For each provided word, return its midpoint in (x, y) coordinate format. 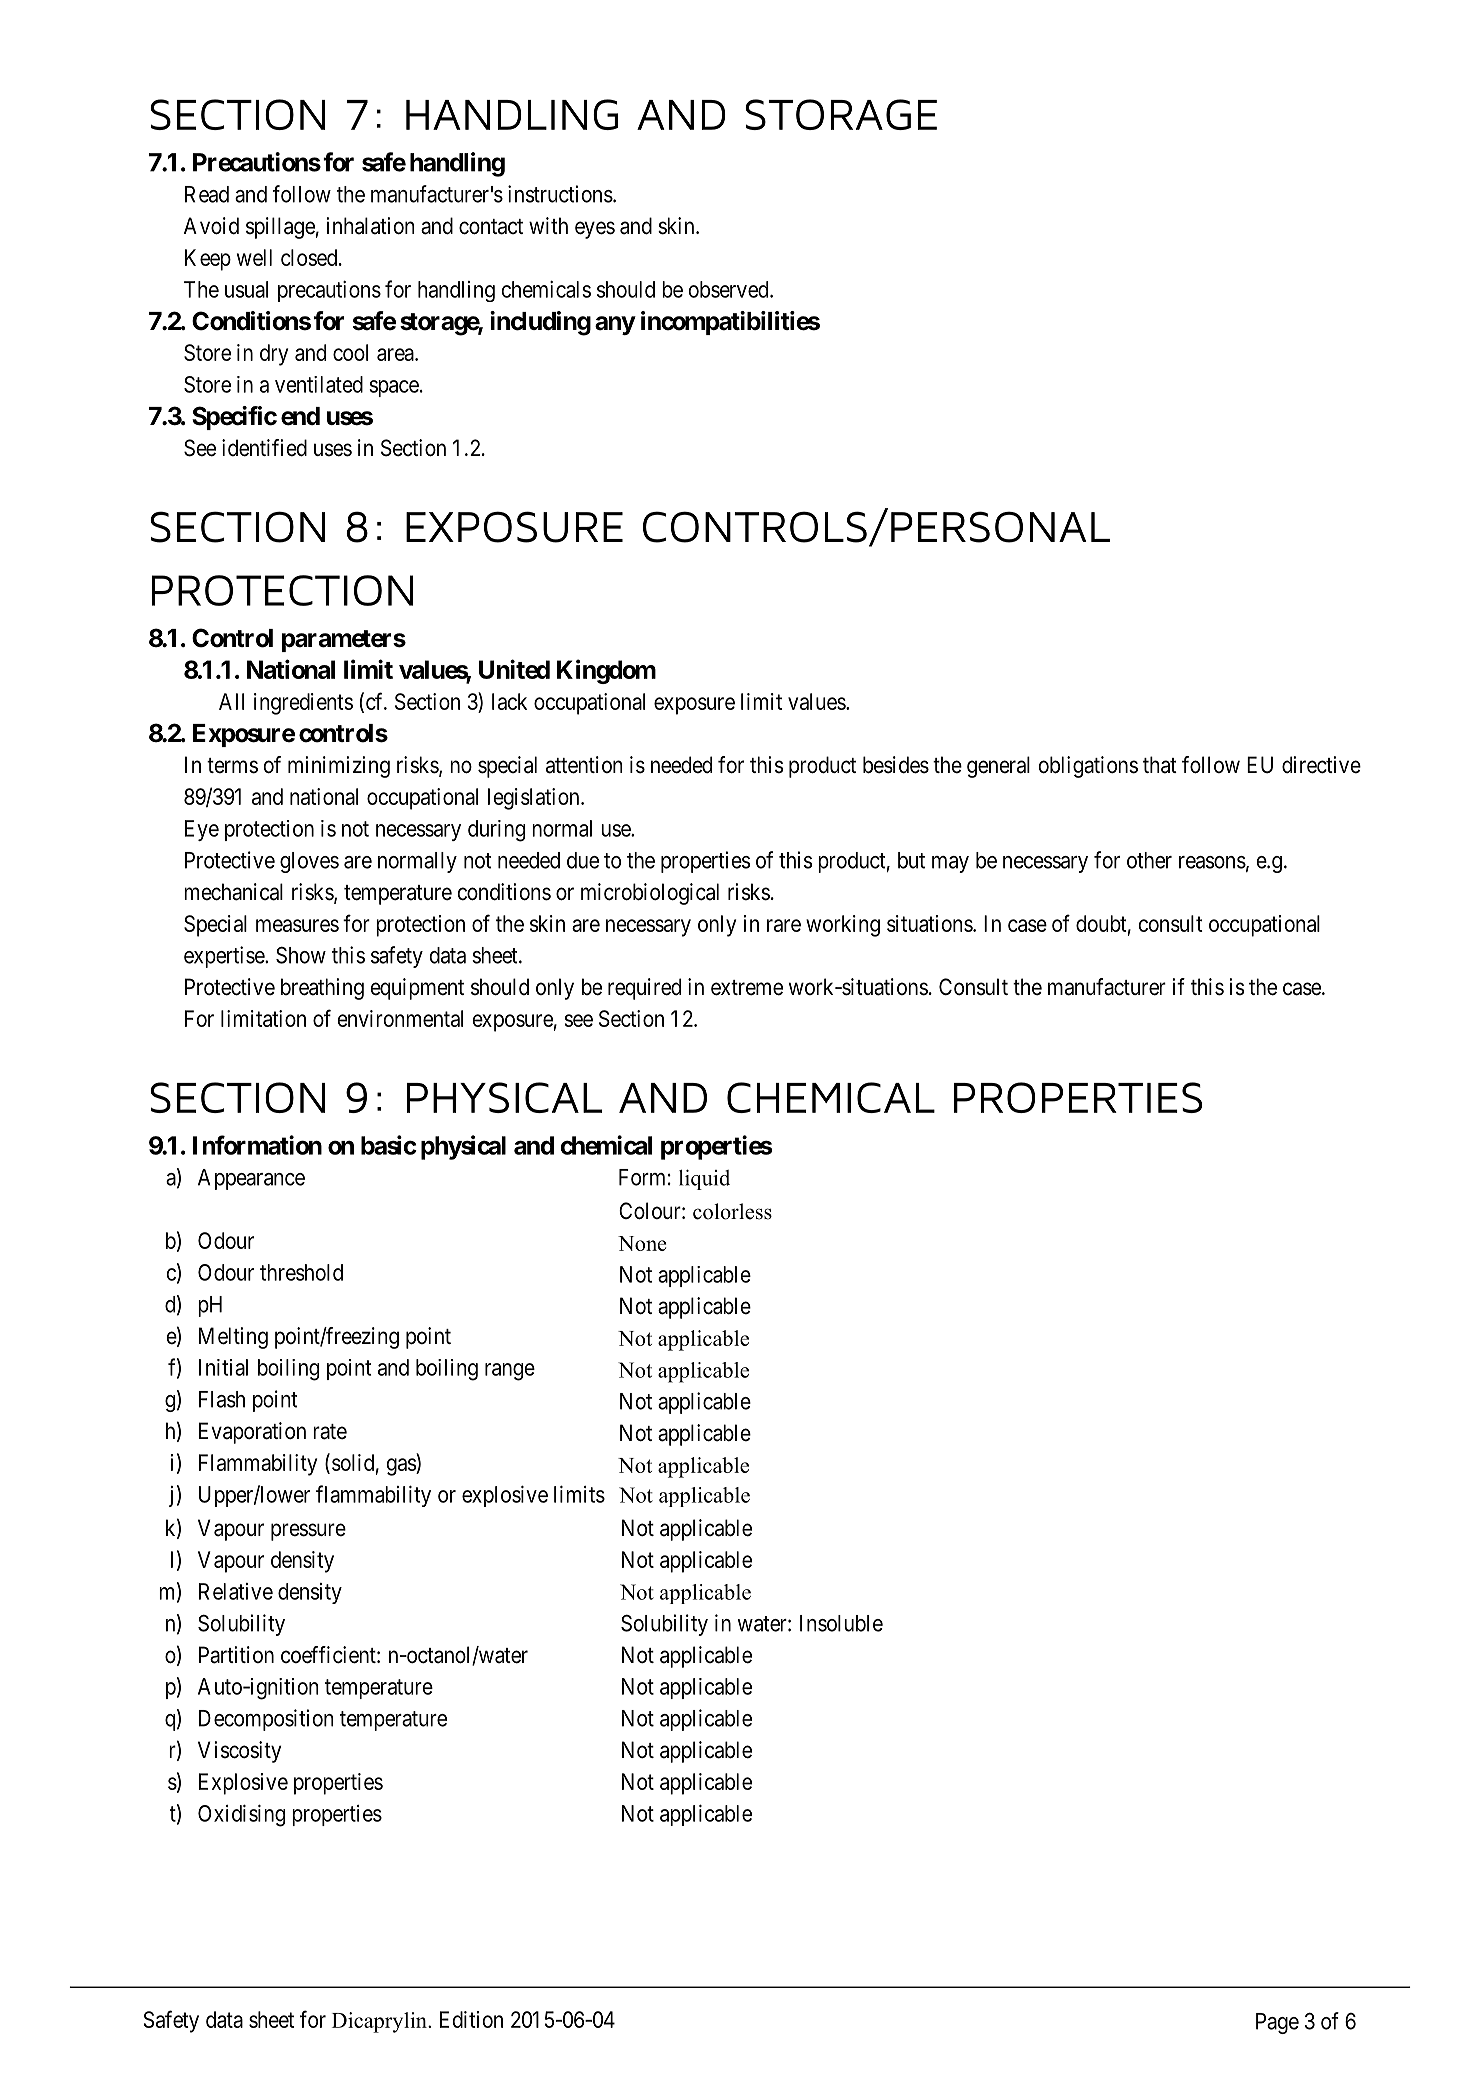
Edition (471, 2019)
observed (729, 289)
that (1160, 765)
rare (784, 925)
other (1149, 860)
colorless (732, 1211)
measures (297, 925)
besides (896, 765)
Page (1277, 2023)
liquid (704, 1179)
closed (310, 257)
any (615, 325)
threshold (301, 1272)
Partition (236, 1655)
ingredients (303, 704)
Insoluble (841, 1623)
